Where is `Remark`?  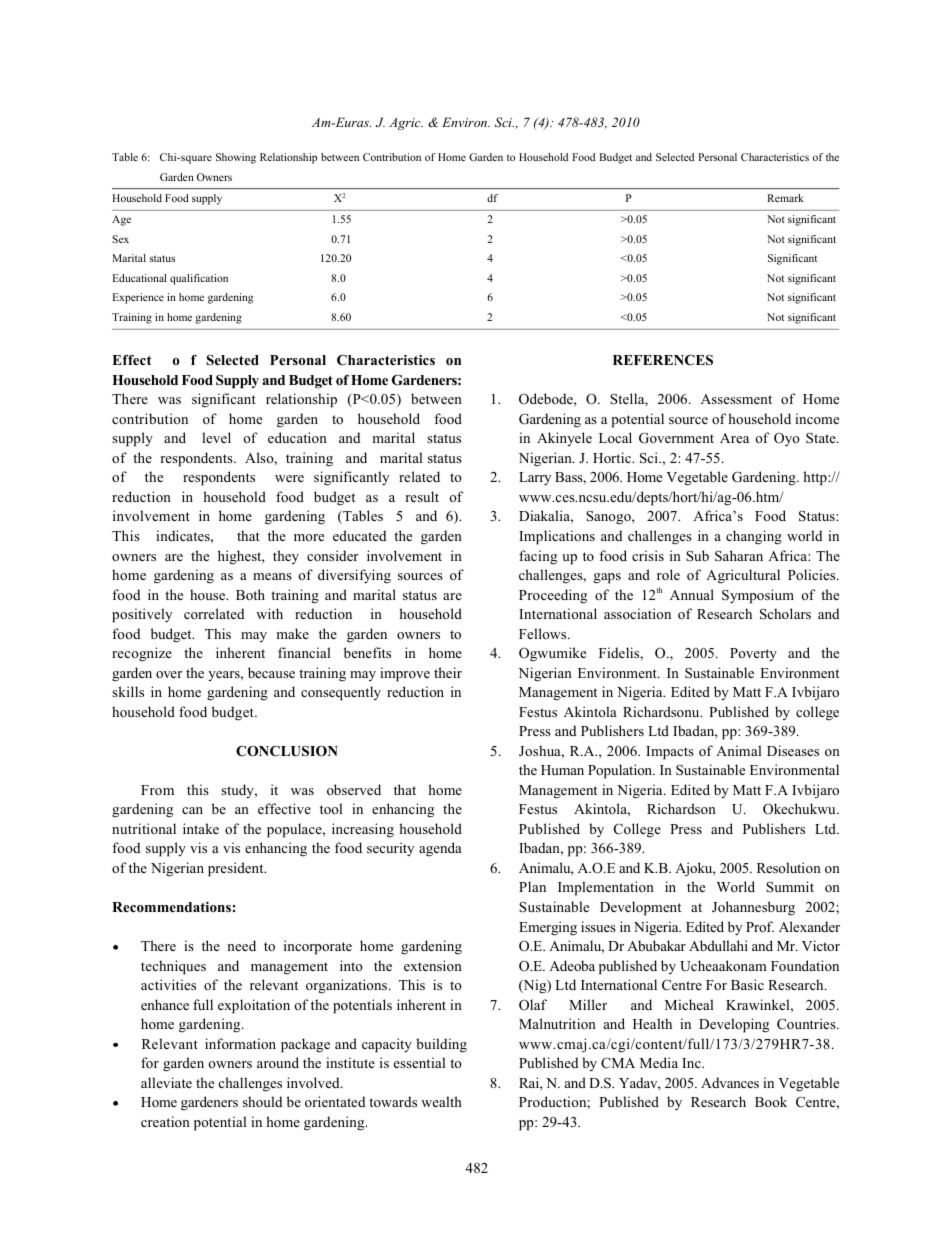 Remark is located at coordinates (785, 198).
